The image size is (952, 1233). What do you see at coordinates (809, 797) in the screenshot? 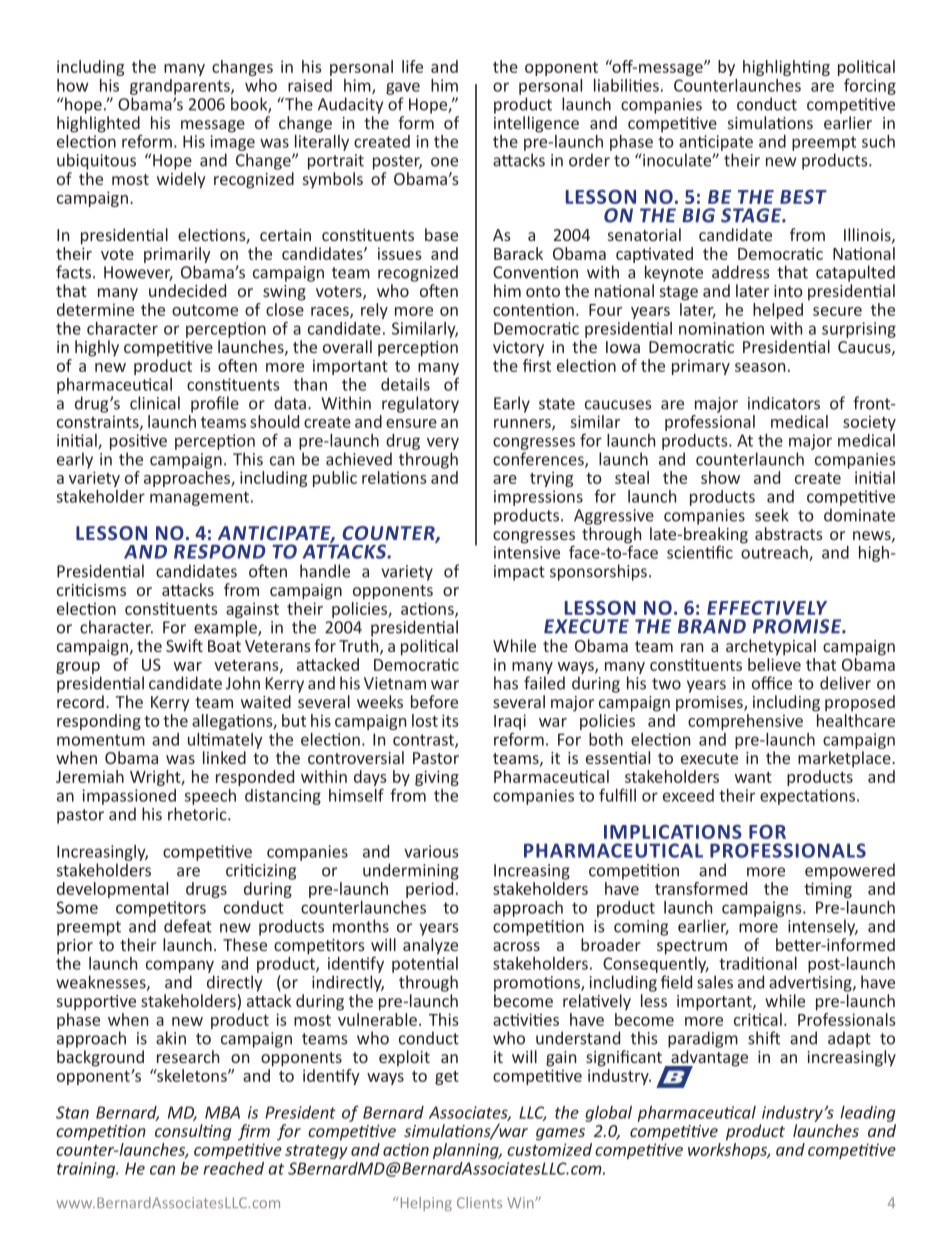
I see `expectations` at bounding box center [809, 797].
